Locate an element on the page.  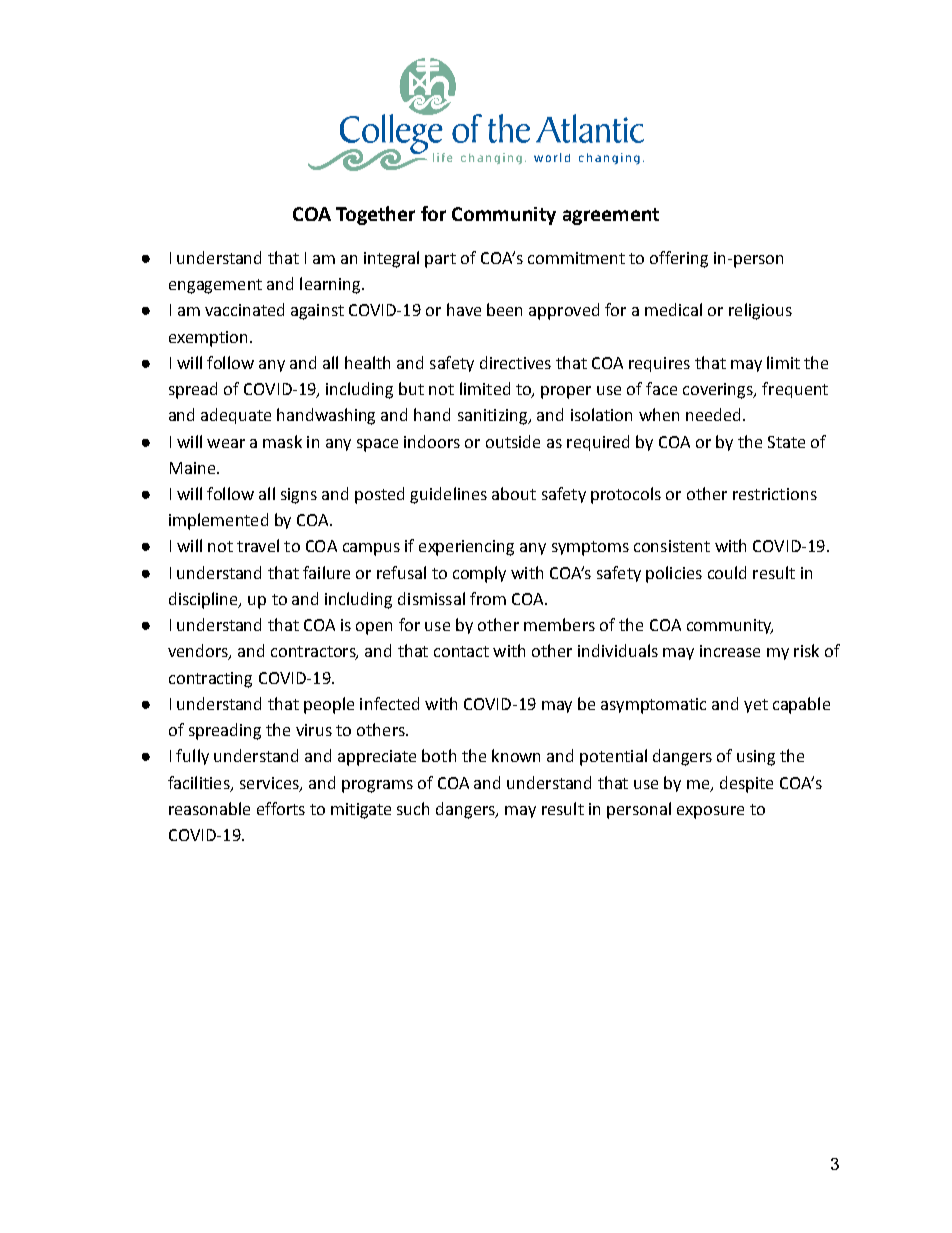
adequate is located at coordinates (236, 416).
